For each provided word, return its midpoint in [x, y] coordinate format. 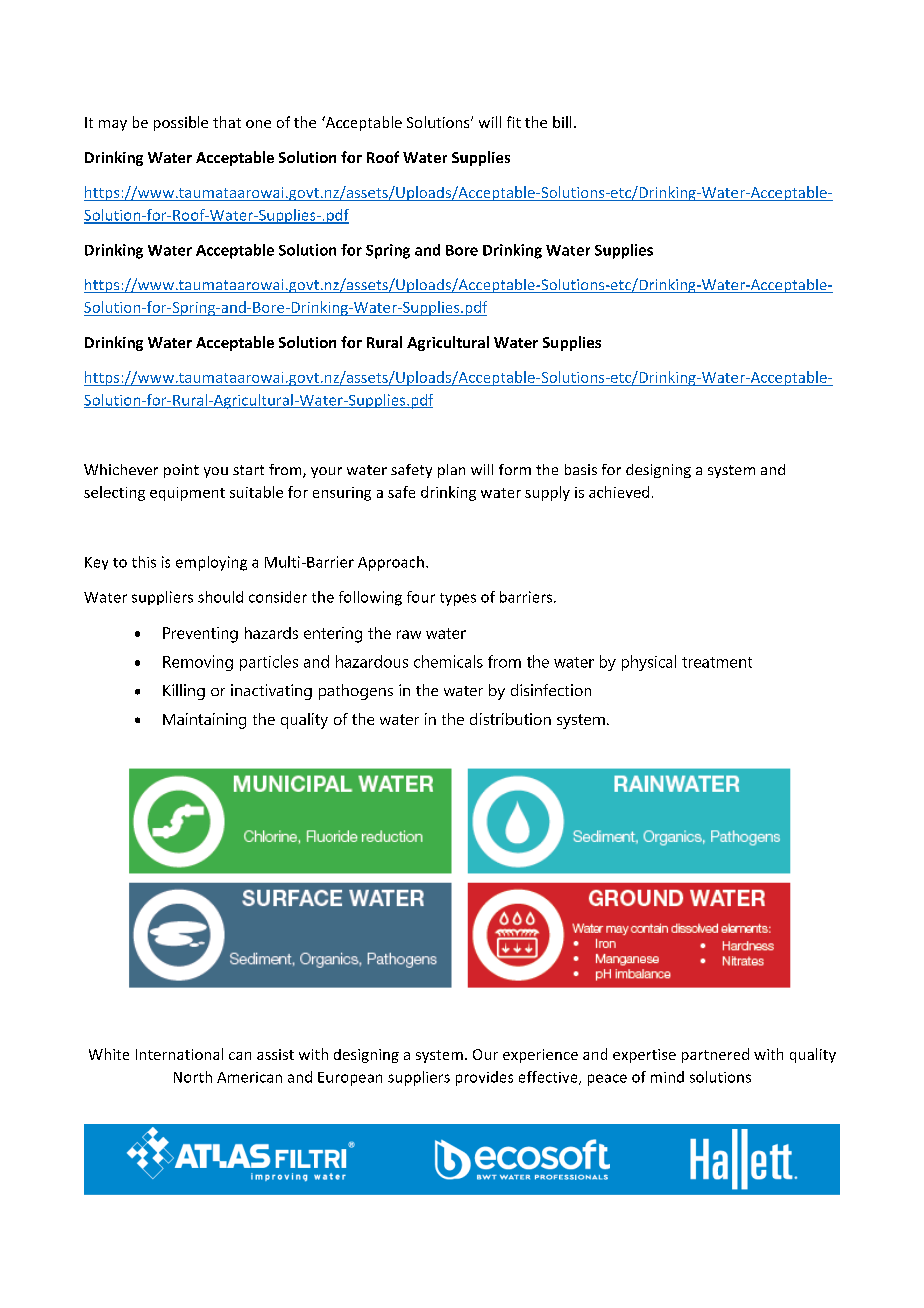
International [179, 1054]
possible [181, 123]
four [421, 597]
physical [649, 663]
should [220, 597]
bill [562, 122]
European [350, 1079]
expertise [644, 1056]
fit [514, 122]
